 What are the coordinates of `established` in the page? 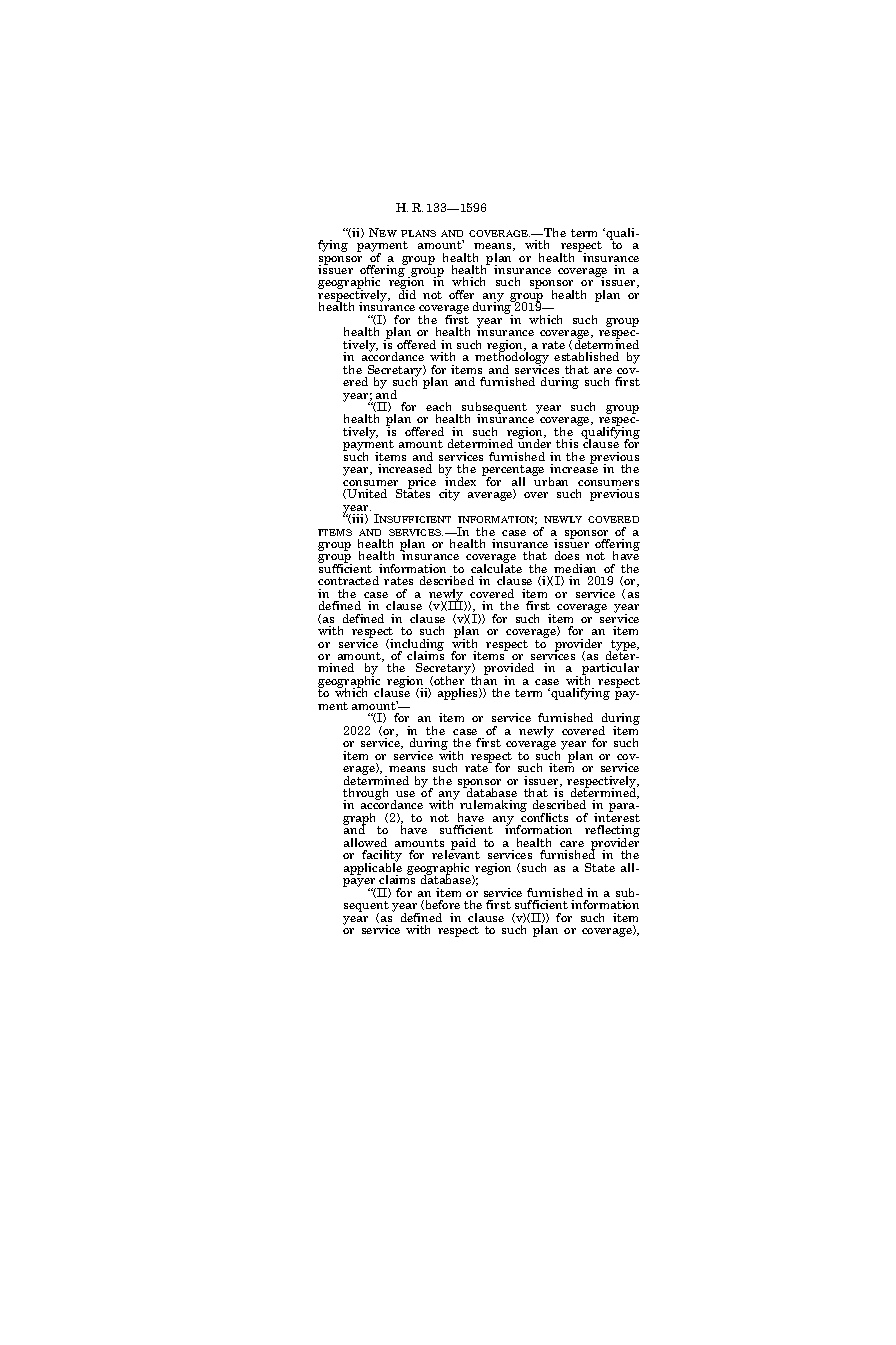 It's located at (586, 356).
